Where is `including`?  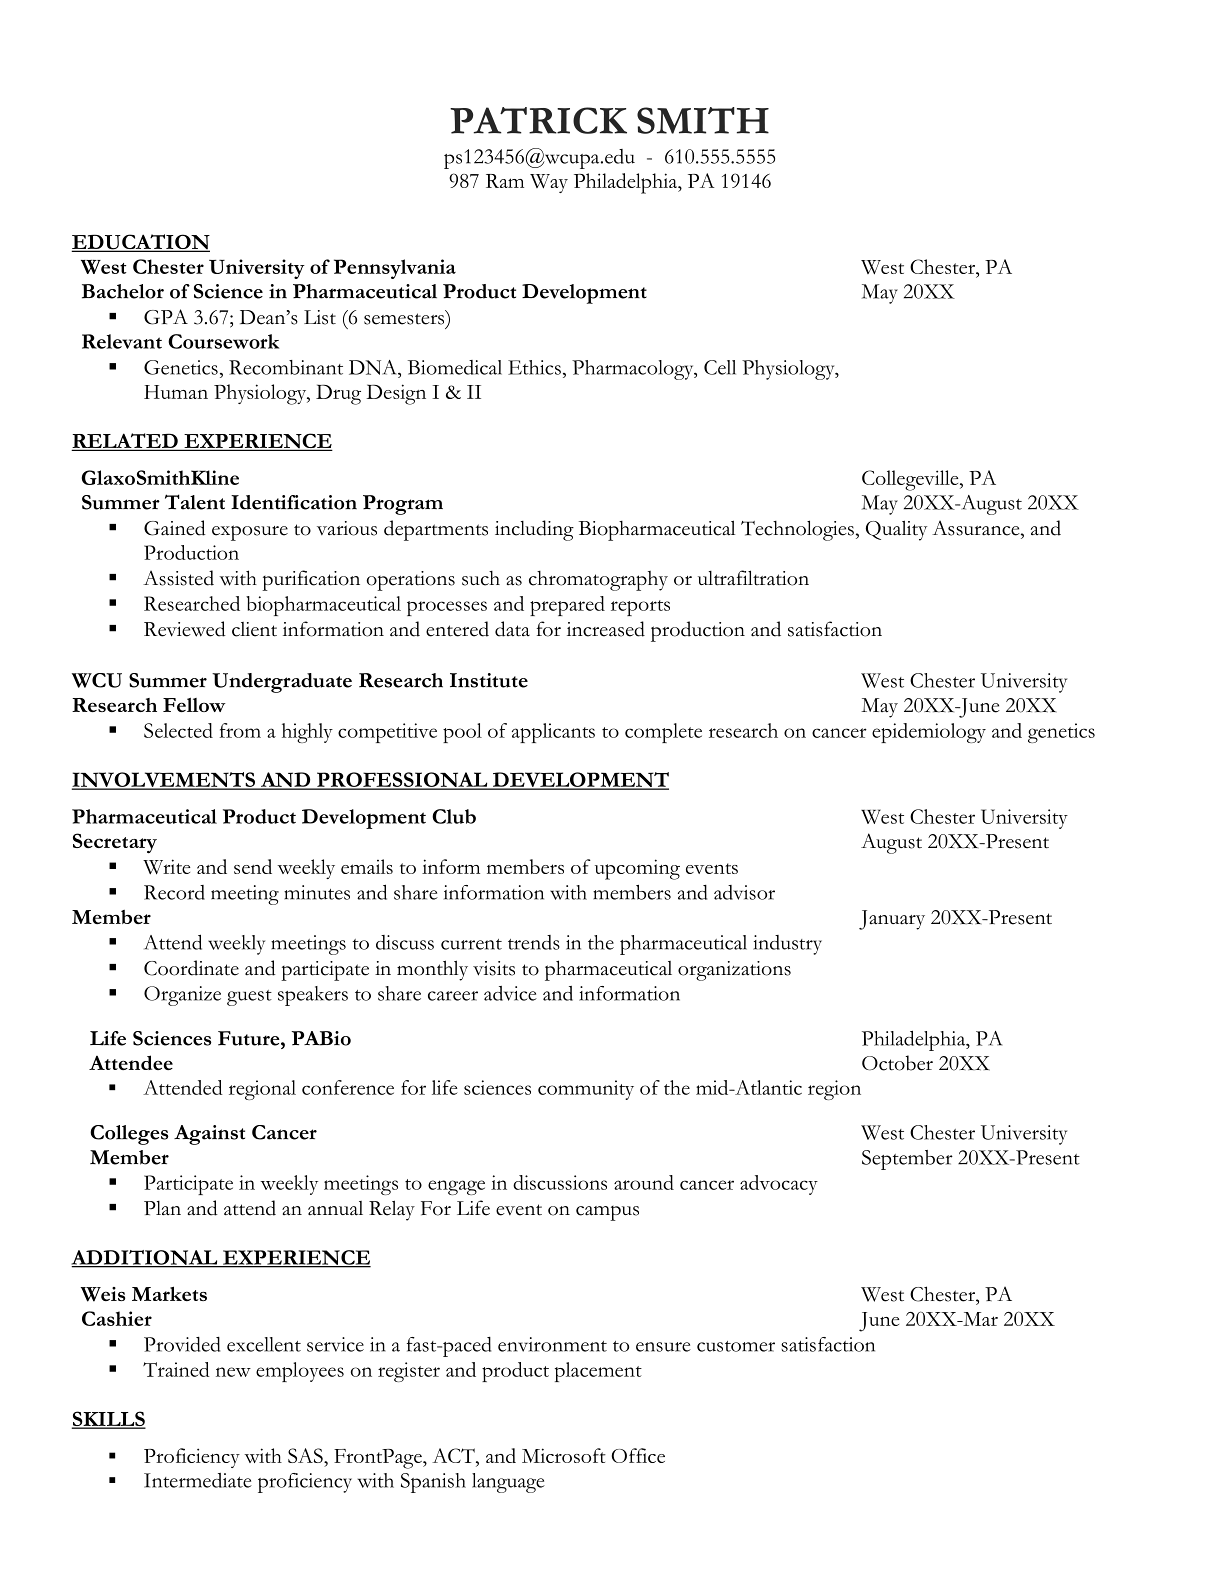 including is located at coordinates (534, 530).
